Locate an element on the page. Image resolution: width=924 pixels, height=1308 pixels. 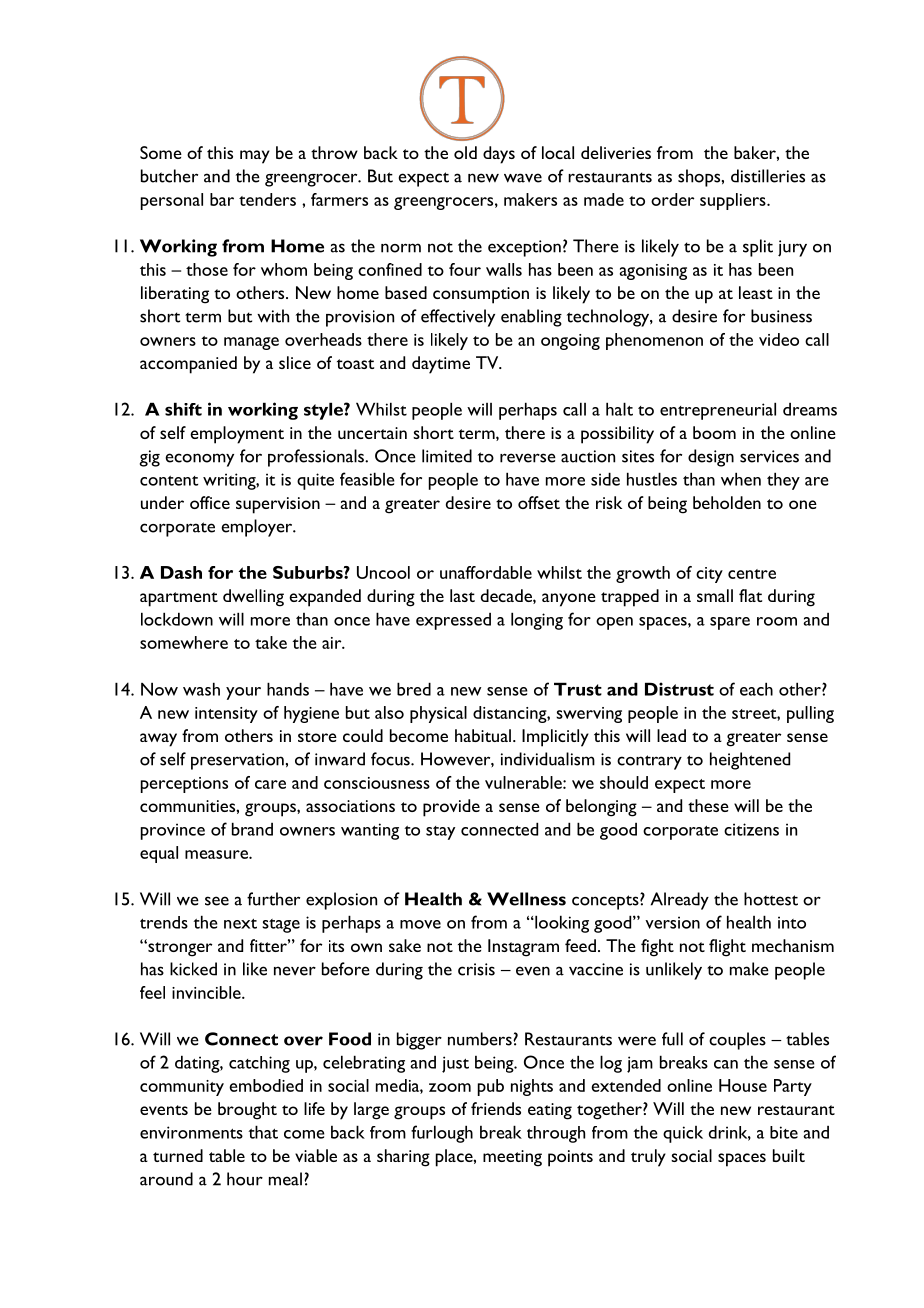
hottest is located at coordinates (771, 899).
